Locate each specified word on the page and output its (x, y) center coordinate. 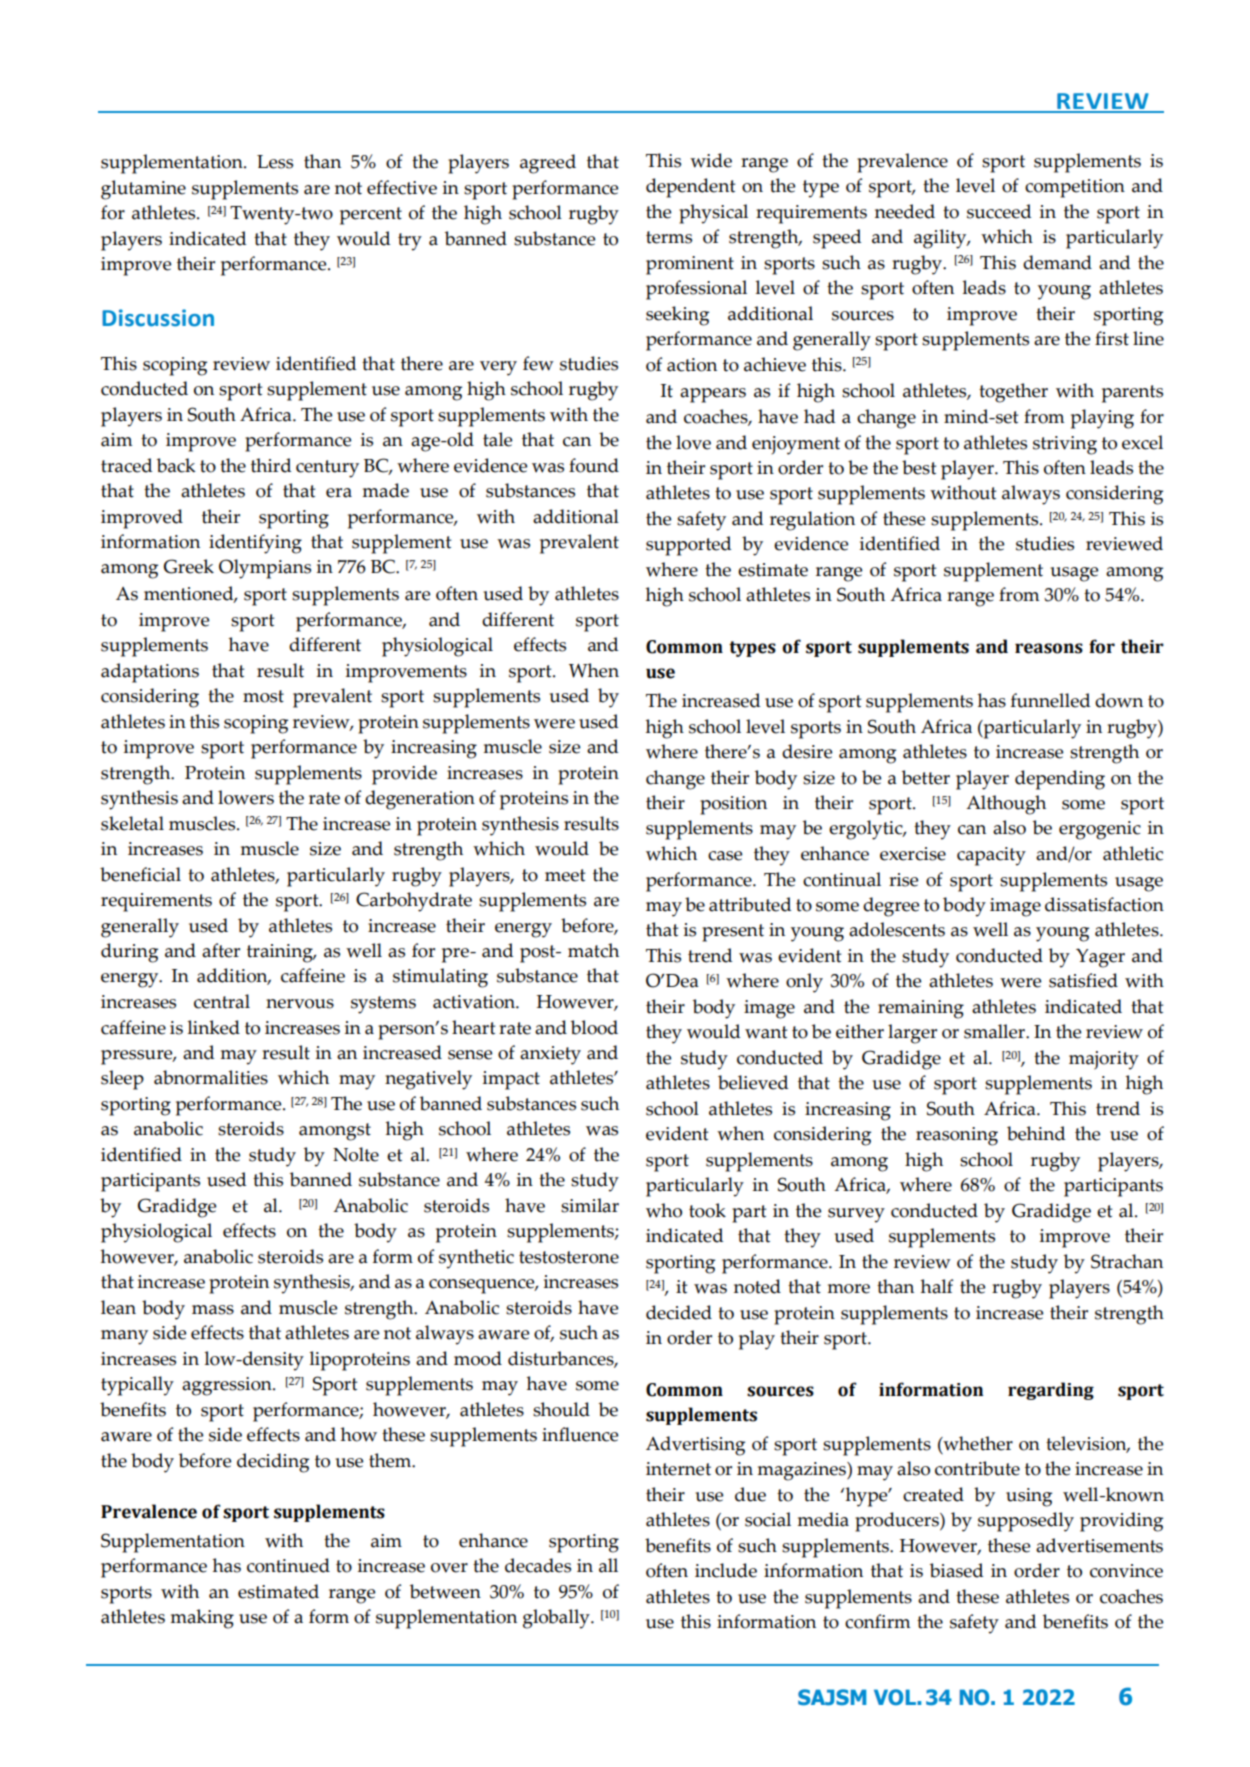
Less (275, 162)
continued (288, 1565)
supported (688, 546)
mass (213, 1310)
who (664, 1210)
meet (565, 875)
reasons (1049, 648)
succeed (999, 211)
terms (669, 237)
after (221, 950)
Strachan (1127, 1261)
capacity (991, 856)
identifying (255, 544)
